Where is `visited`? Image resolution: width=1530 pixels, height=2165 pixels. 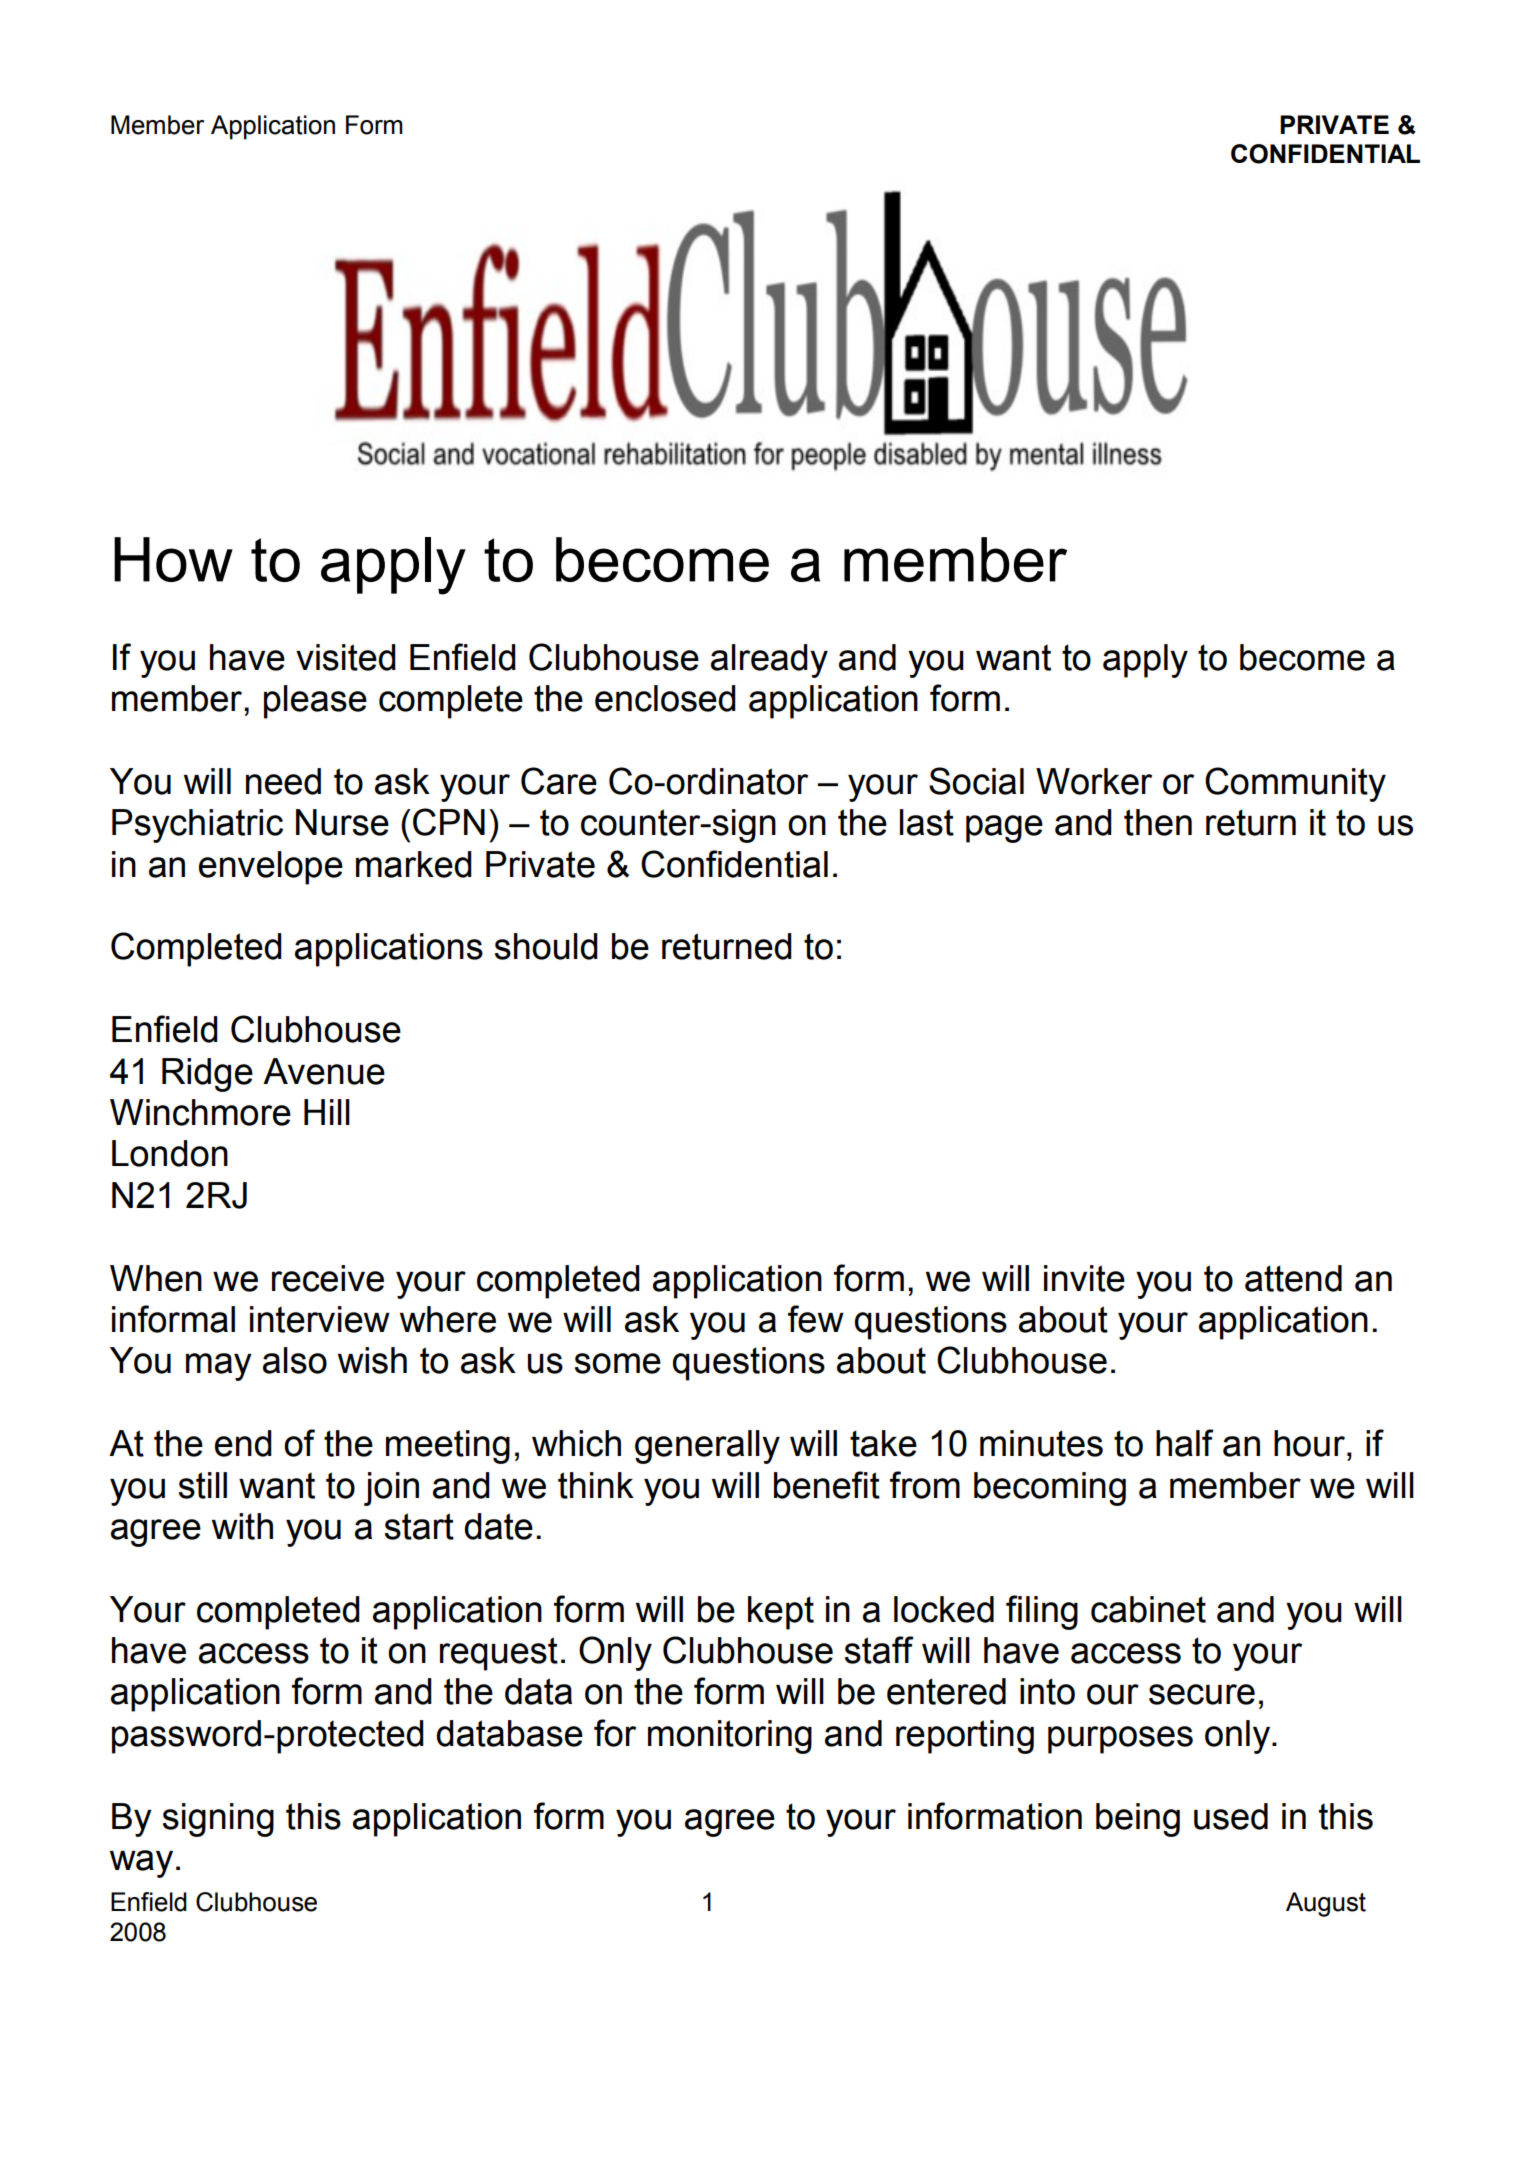
visited is located at coordinates (346, 657).
